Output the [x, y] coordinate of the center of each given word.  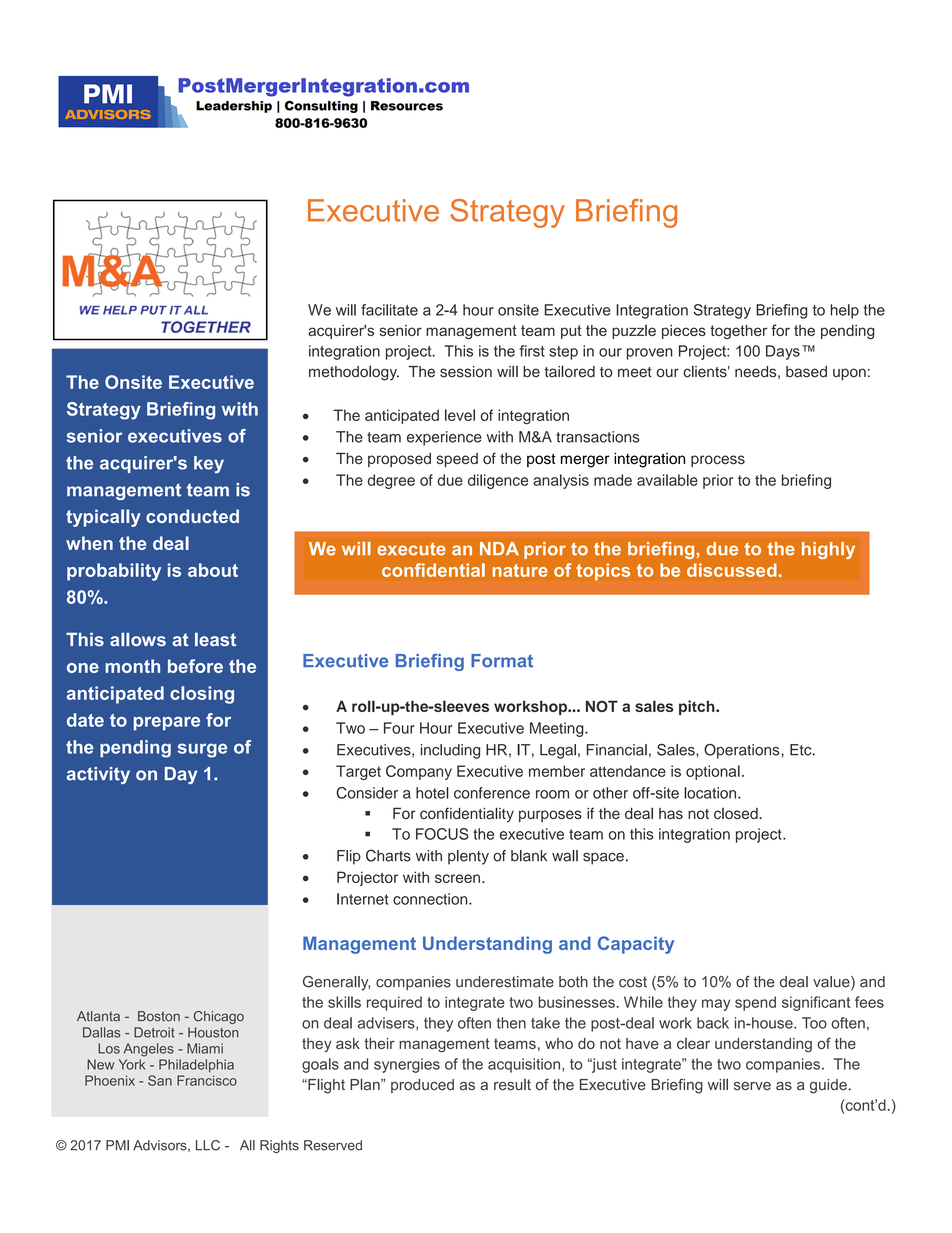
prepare [167, 724]
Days [783, 352]
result [512, 1085]
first [532, 351]
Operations [743, 751]
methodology [354, 373]
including [450, 751]
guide [829, 1086]
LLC [208, 1145]
